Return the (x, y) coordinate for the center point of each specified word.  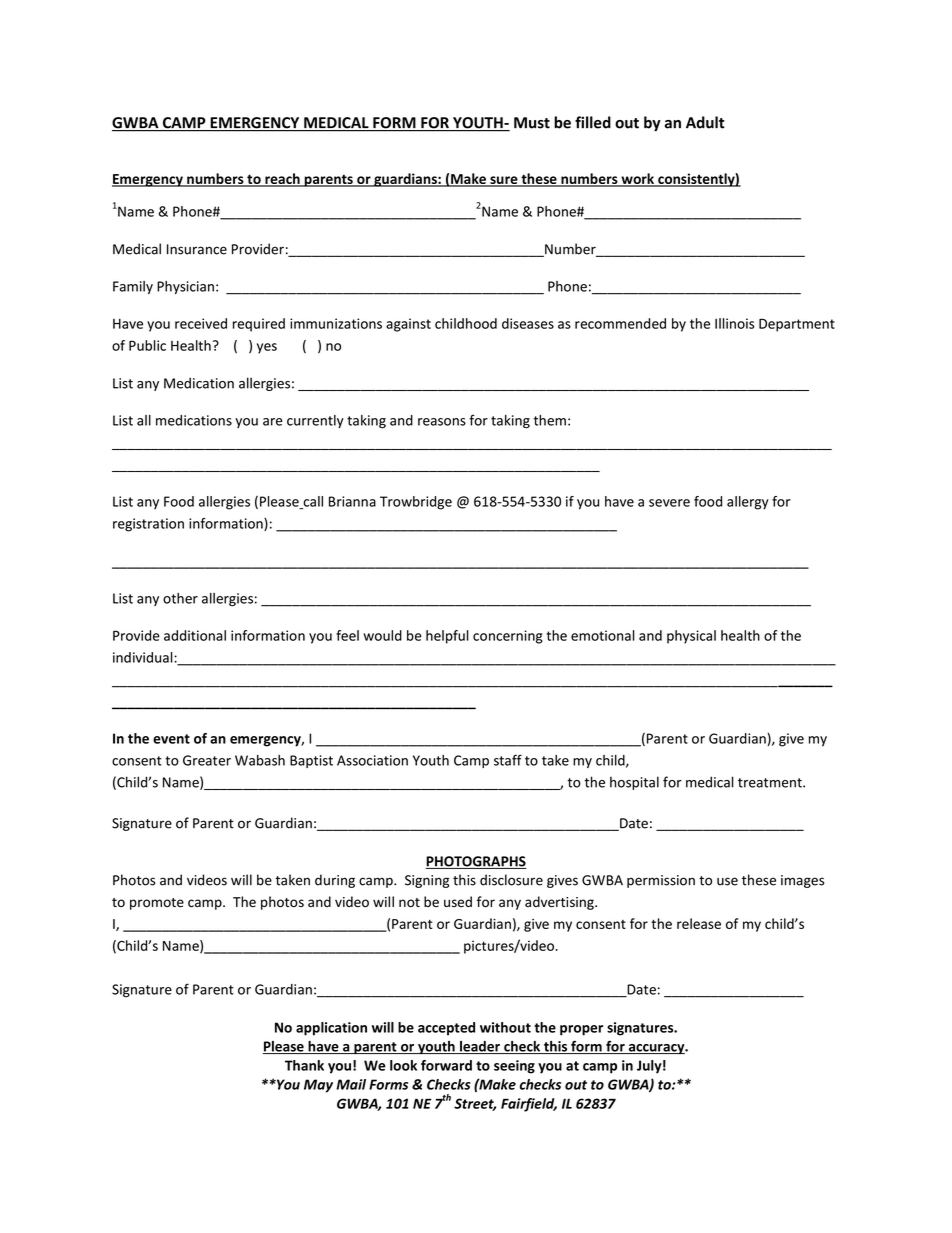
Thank (304, 1065)
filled (593, 122)
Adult (705, 122)
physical (691, 637)
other (180, 598)
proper (581, 1030)
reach (282, 179)
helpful (447, 637)
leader (480, 1047)
